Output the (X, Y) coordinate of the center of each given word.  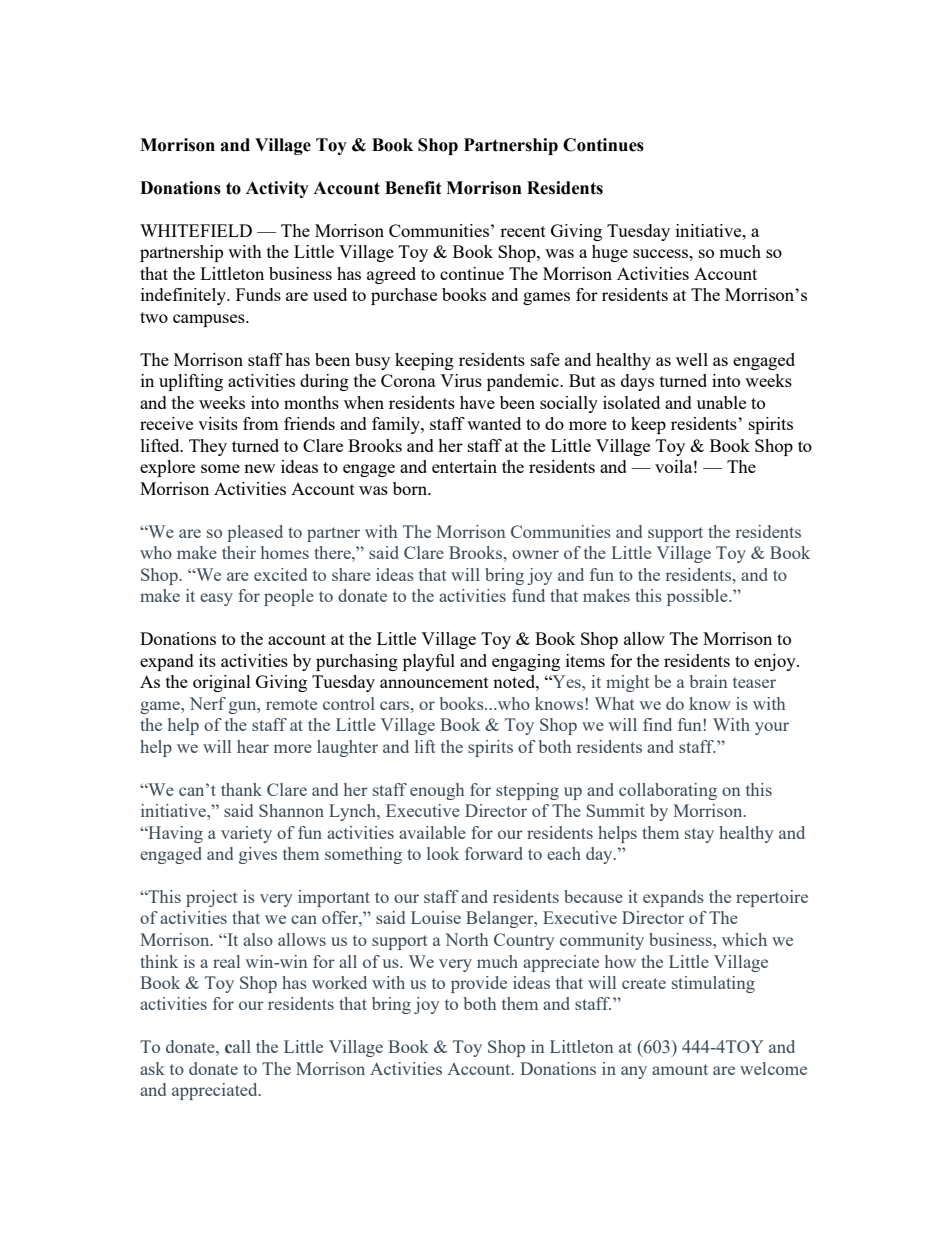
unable (721, 402)
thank (241, 789)
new (259, 468)
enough (437, 791)
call (238, 1047)
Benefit (413, 188)
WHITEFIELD (196, 230)
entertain (464, 466)
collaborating (668, 791)
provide (479, 984)
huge (610, 253)
